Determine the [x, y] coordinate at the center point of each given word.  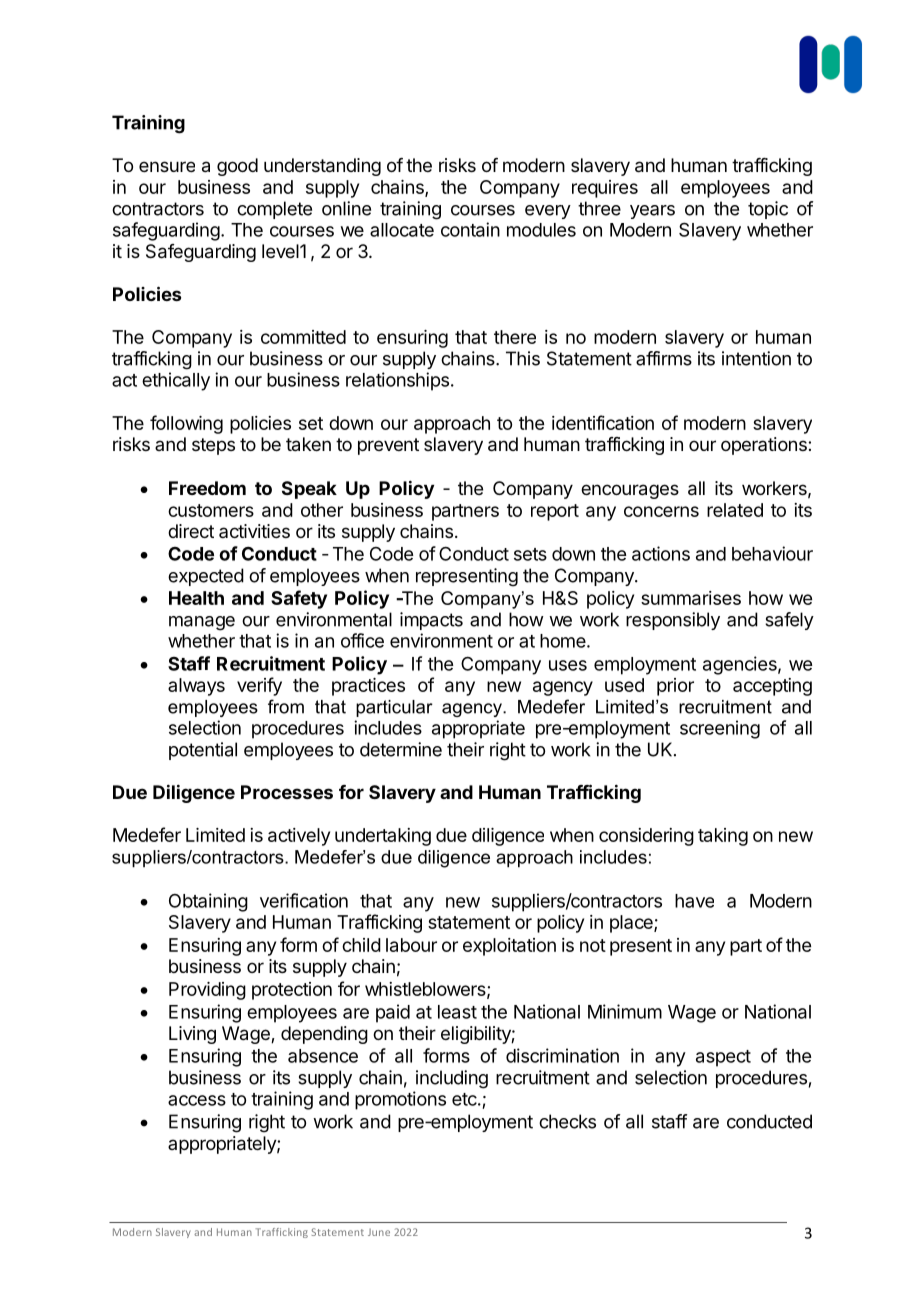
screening [720, 729]
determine [401, 749]
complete [274, 210]
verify [259, 686]
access [197, 1100]
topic [768, 210]
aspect [723, 1058]
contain [470, 229]
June [379, 1232]
